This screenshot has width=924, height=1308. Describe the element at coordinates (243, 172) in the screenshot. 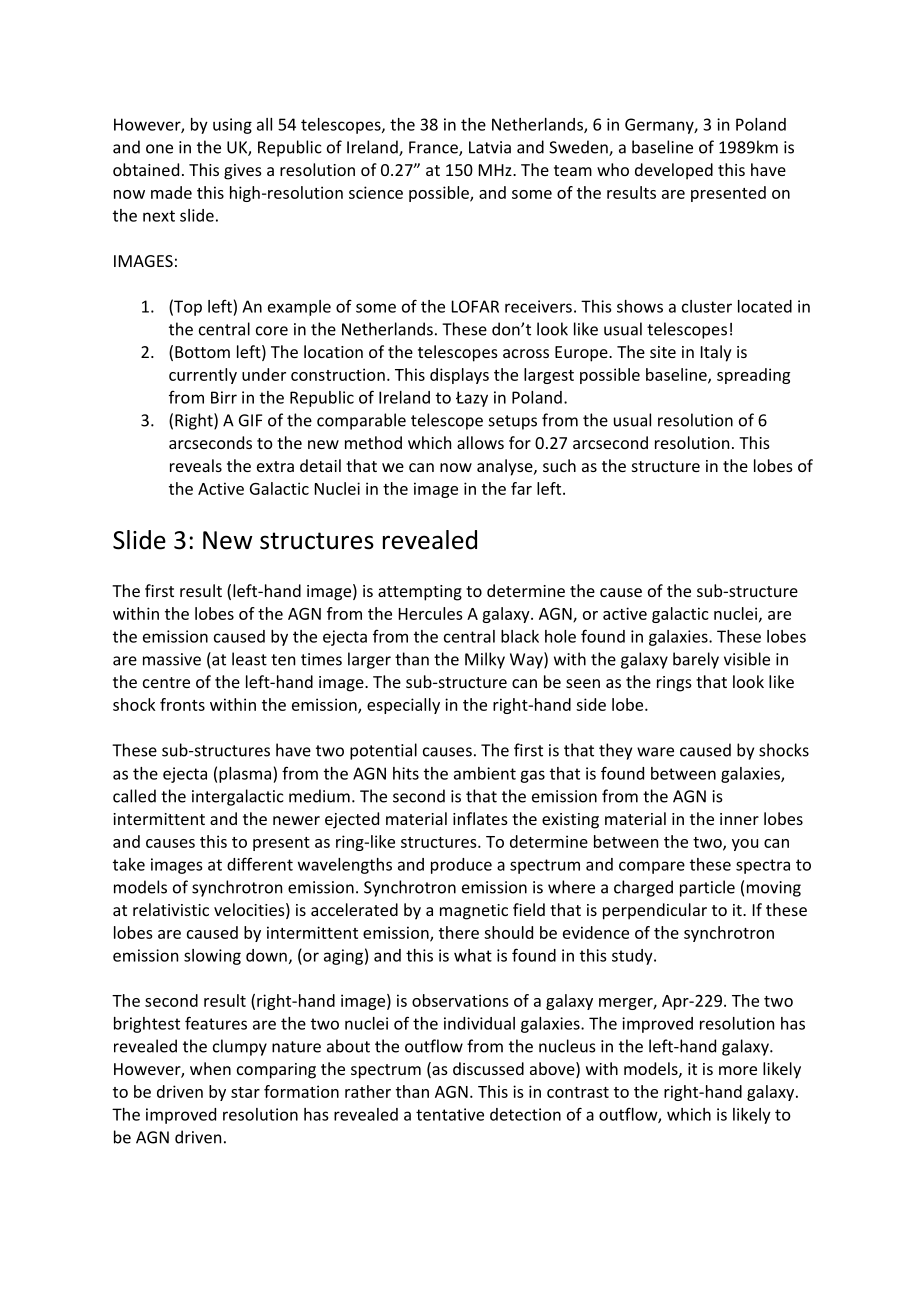

I see `gives` at that location.
